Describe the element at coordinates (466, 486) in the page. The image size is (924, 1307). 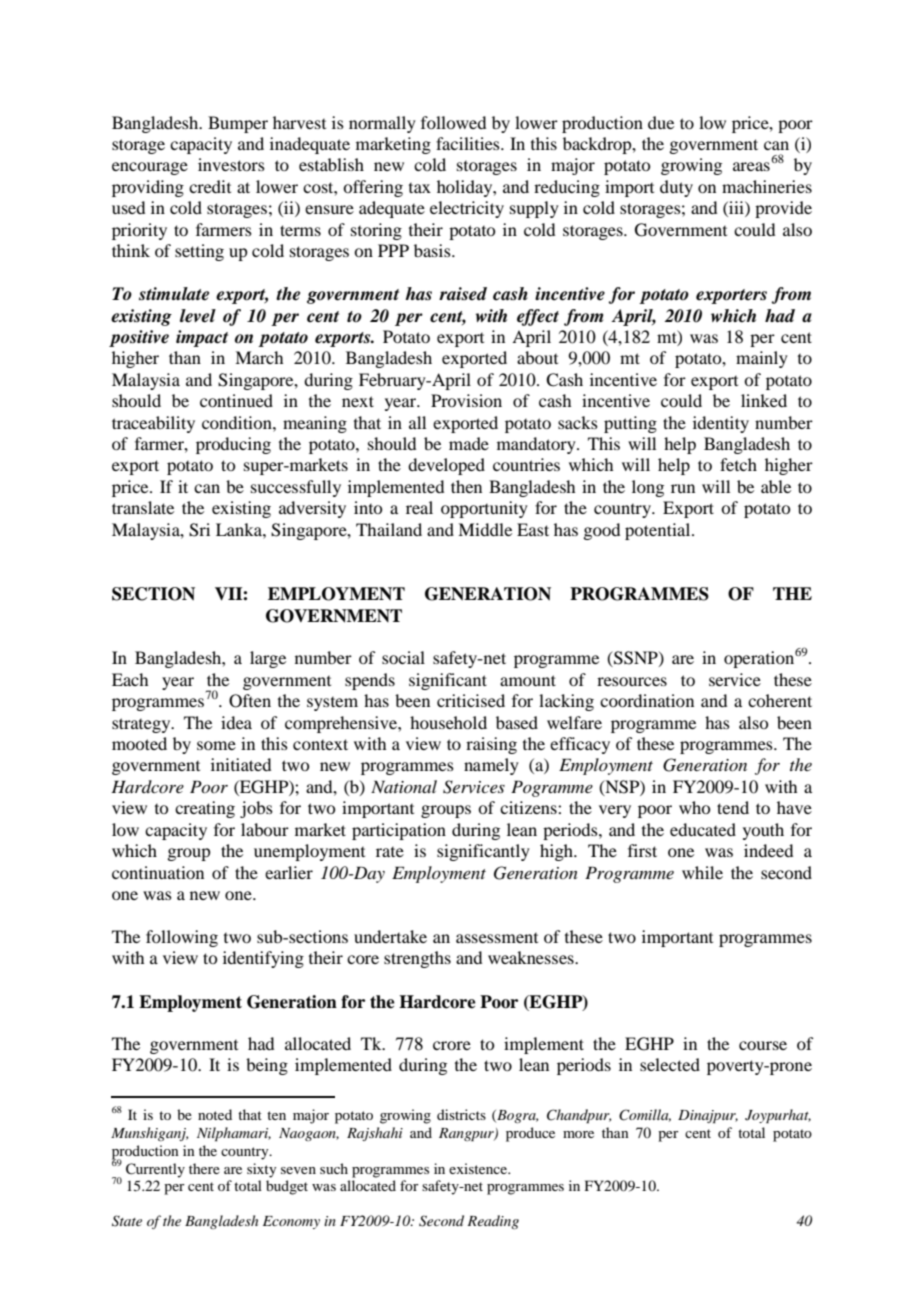
I see `then` at that location.
